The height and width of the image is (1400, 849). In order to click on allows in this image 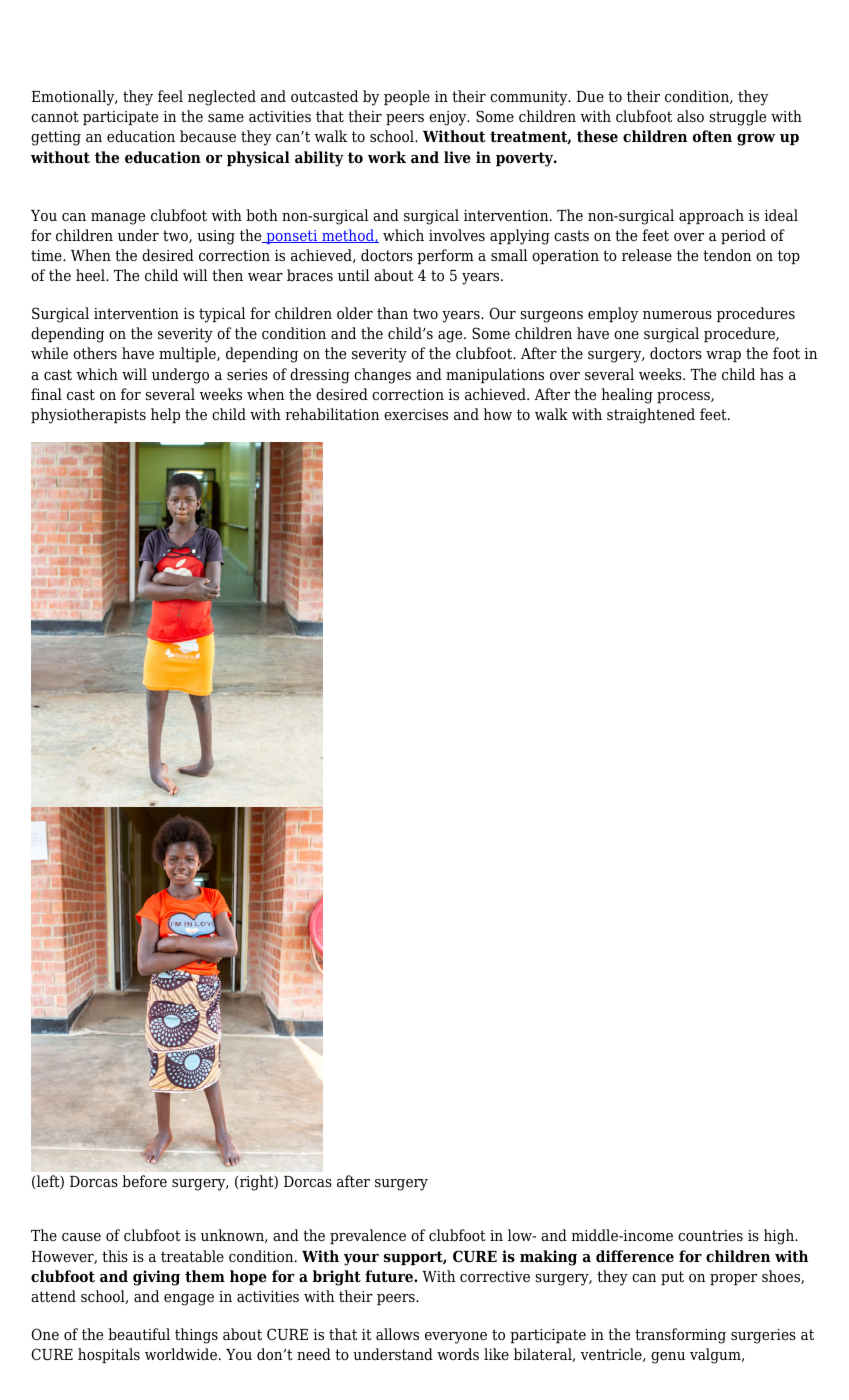, I will do `click(397, 1334)`.
